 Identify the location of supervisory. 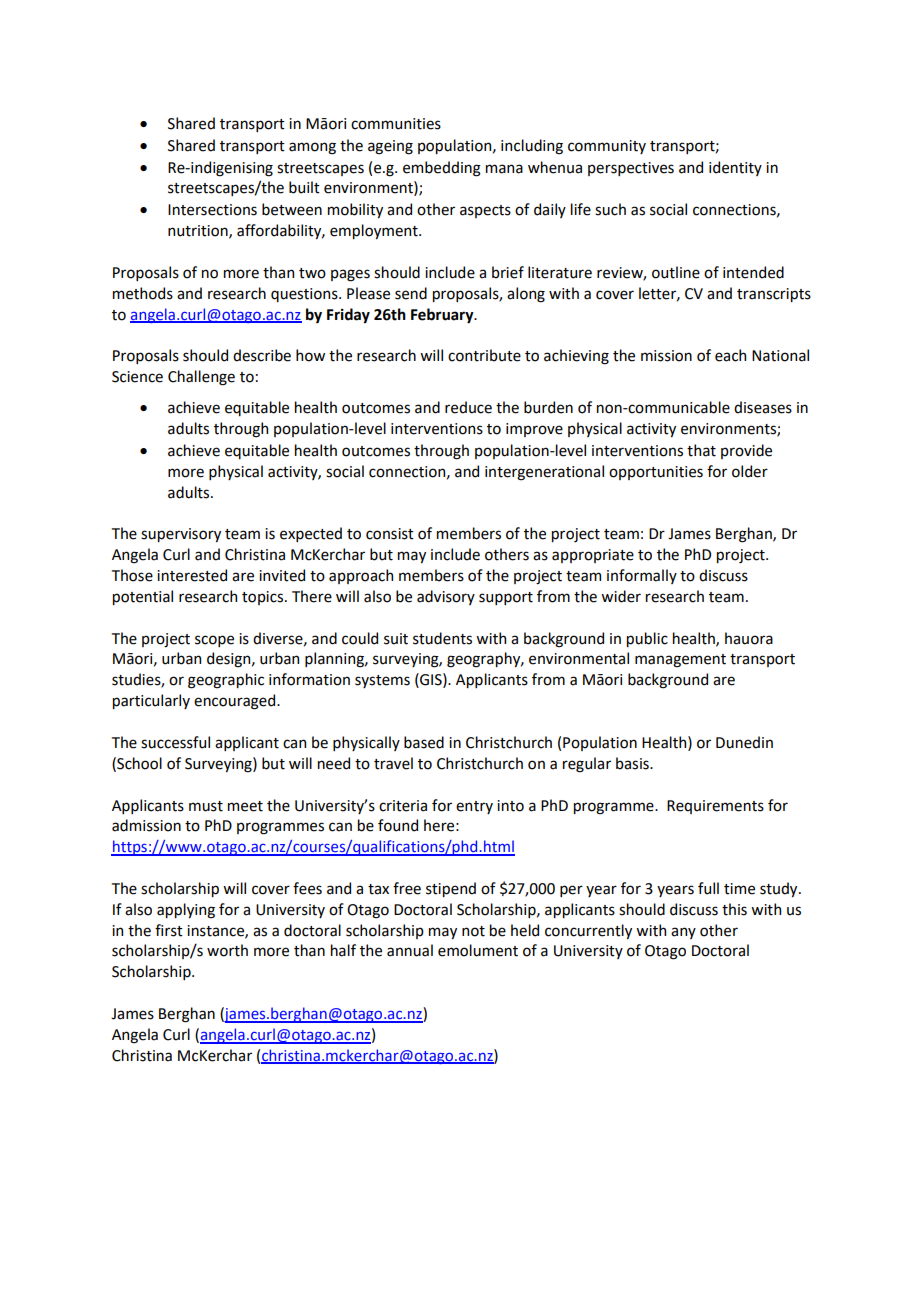
(181, 535).
